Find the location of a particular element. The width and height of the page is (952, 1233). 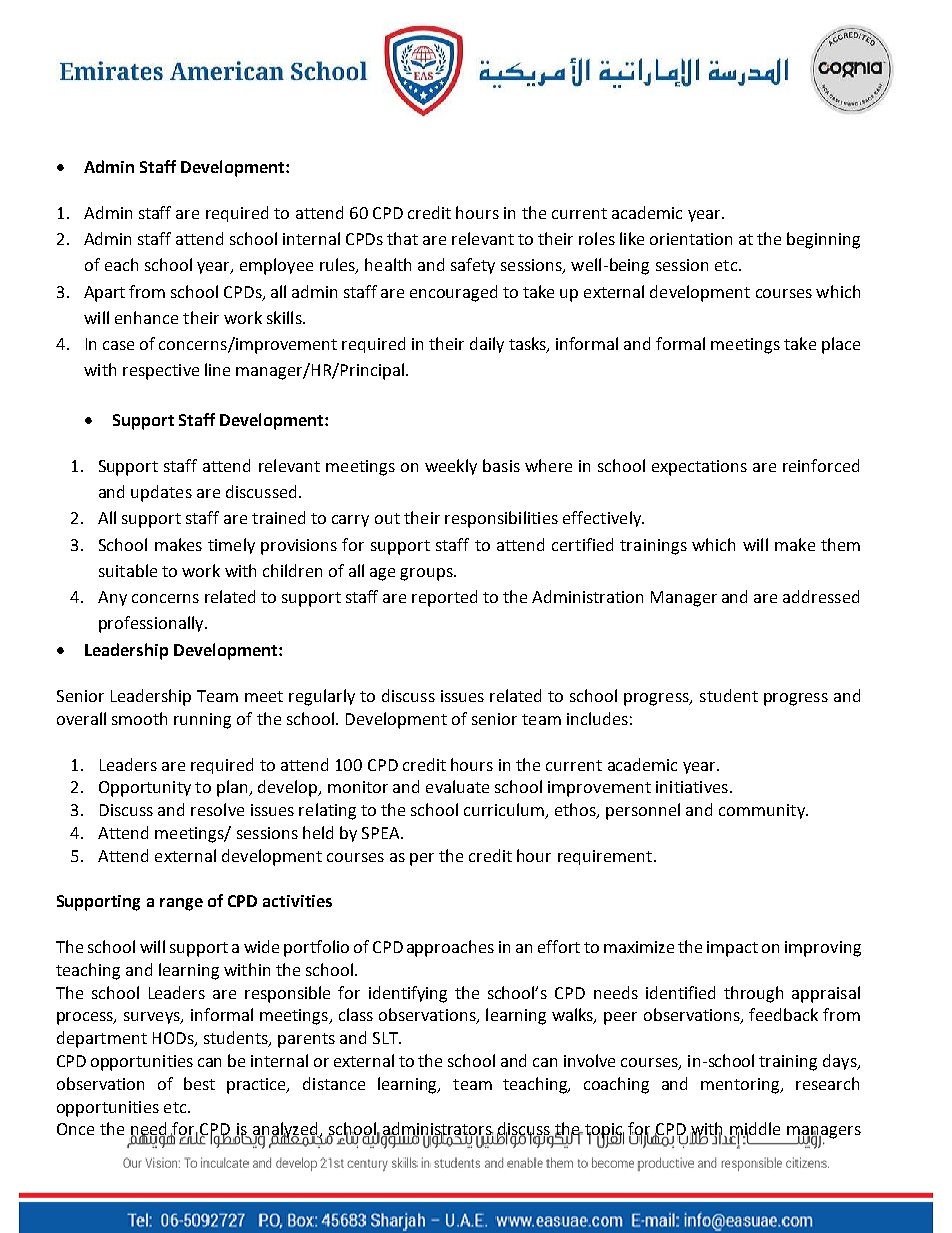

safety is located at coordinates (473, 266).
